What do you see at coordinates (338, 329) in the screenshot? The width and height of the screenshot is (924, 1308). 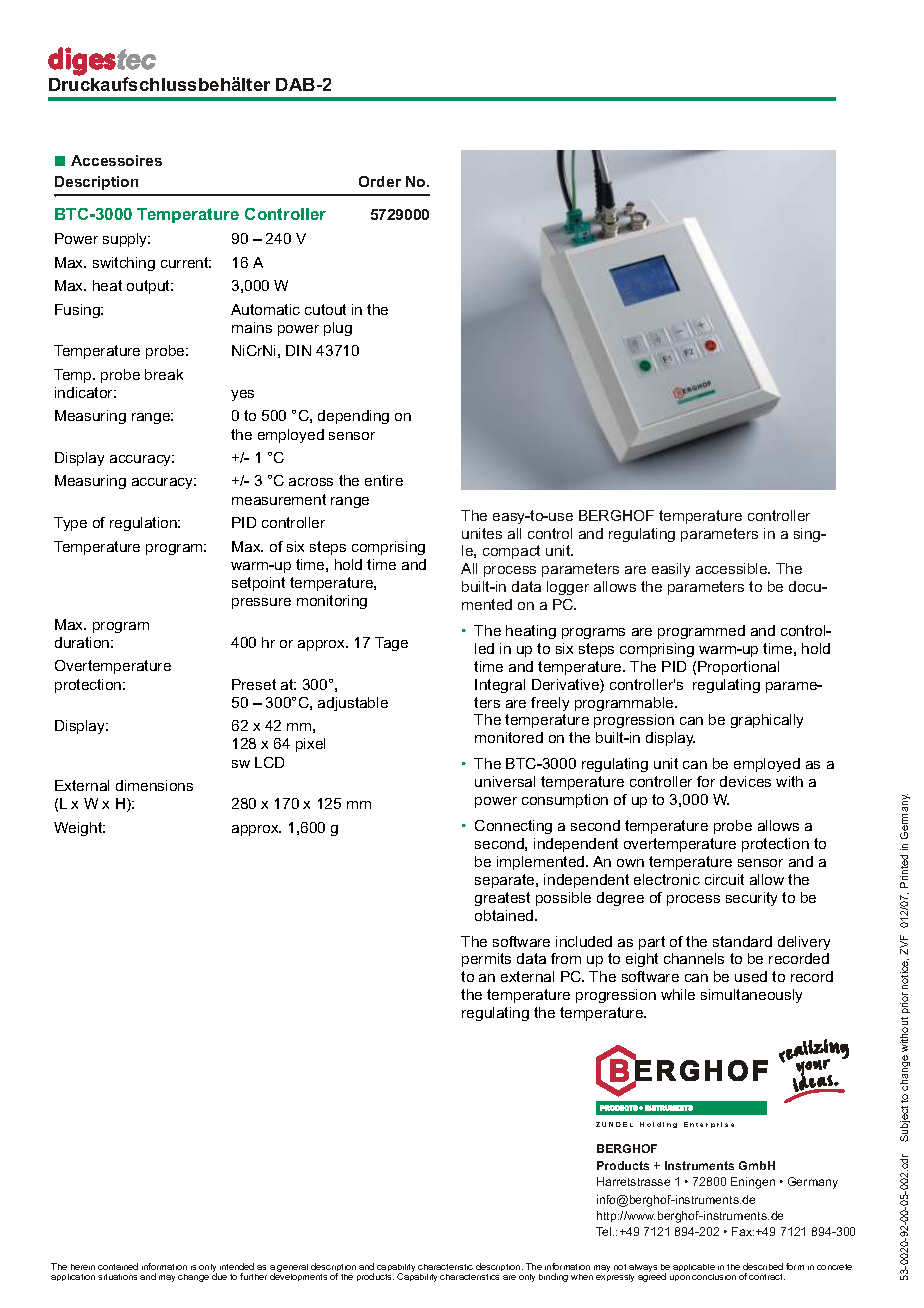 I see `plug` at bounding box center [338, 329].
